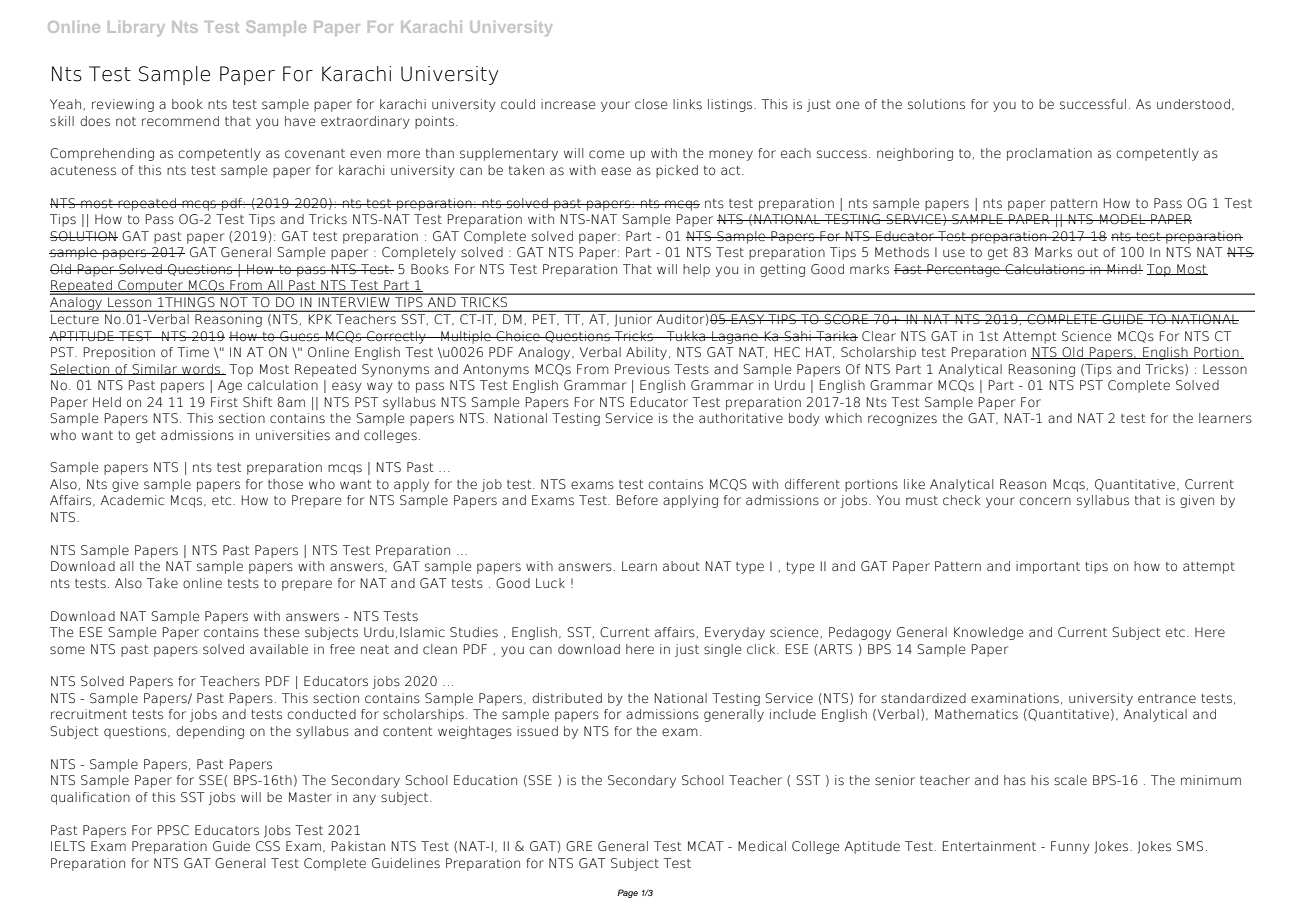  Describe the element at coordinates (268, 846) in the screenshot. I see `CSS` at that location.
